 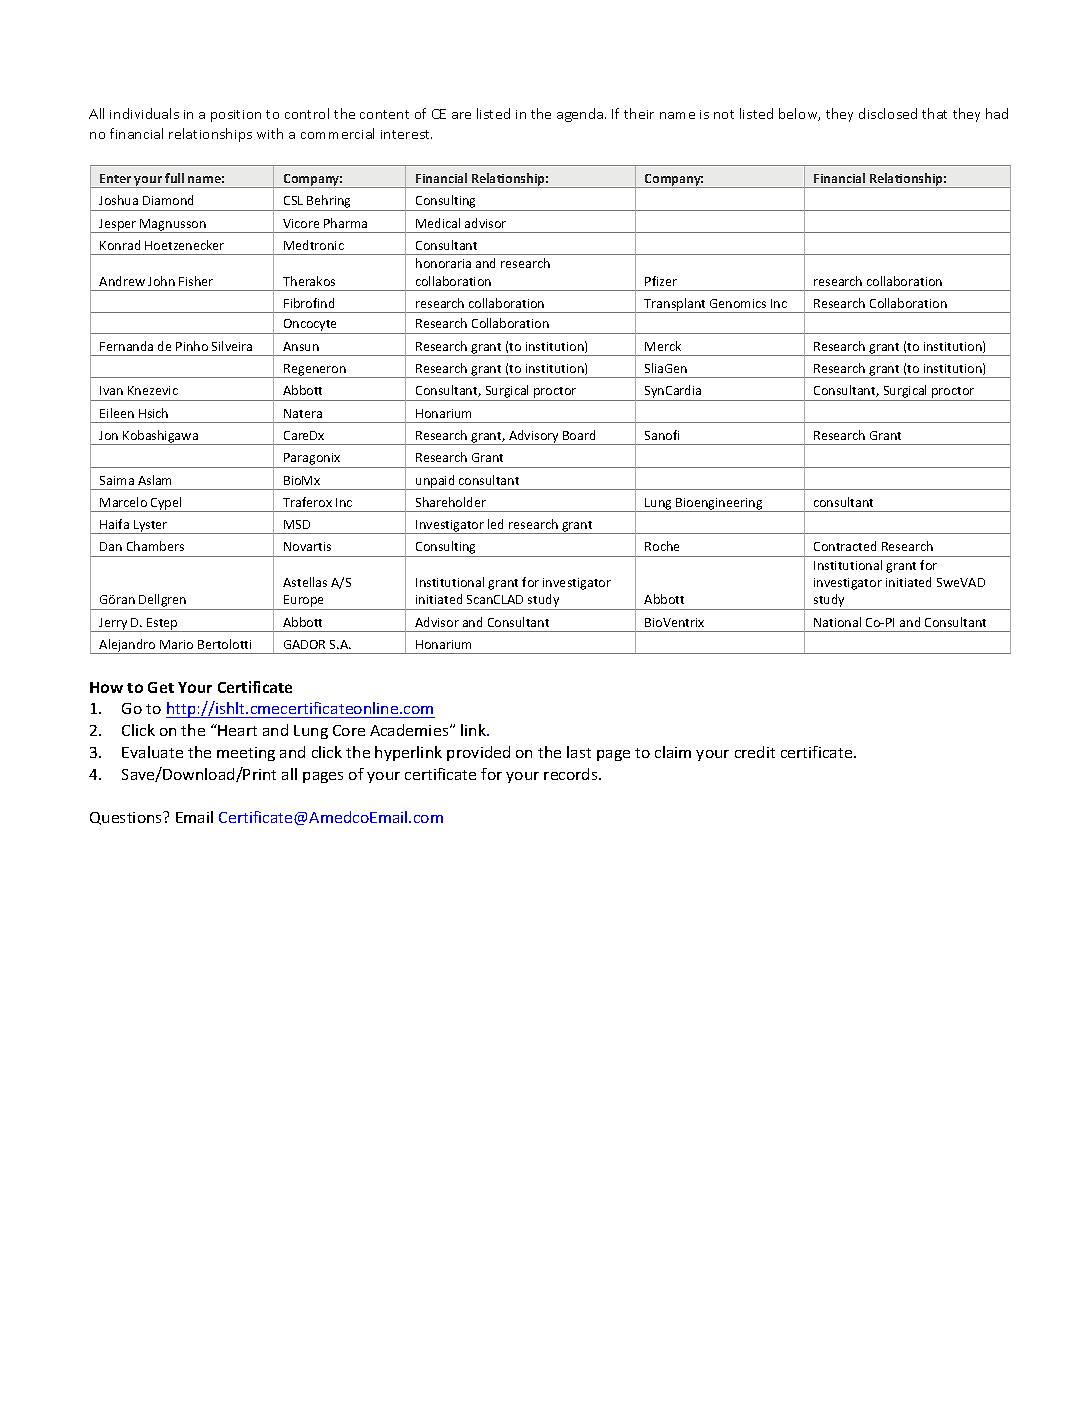 I want to click on Genomics, so click(x=738, y=303).
